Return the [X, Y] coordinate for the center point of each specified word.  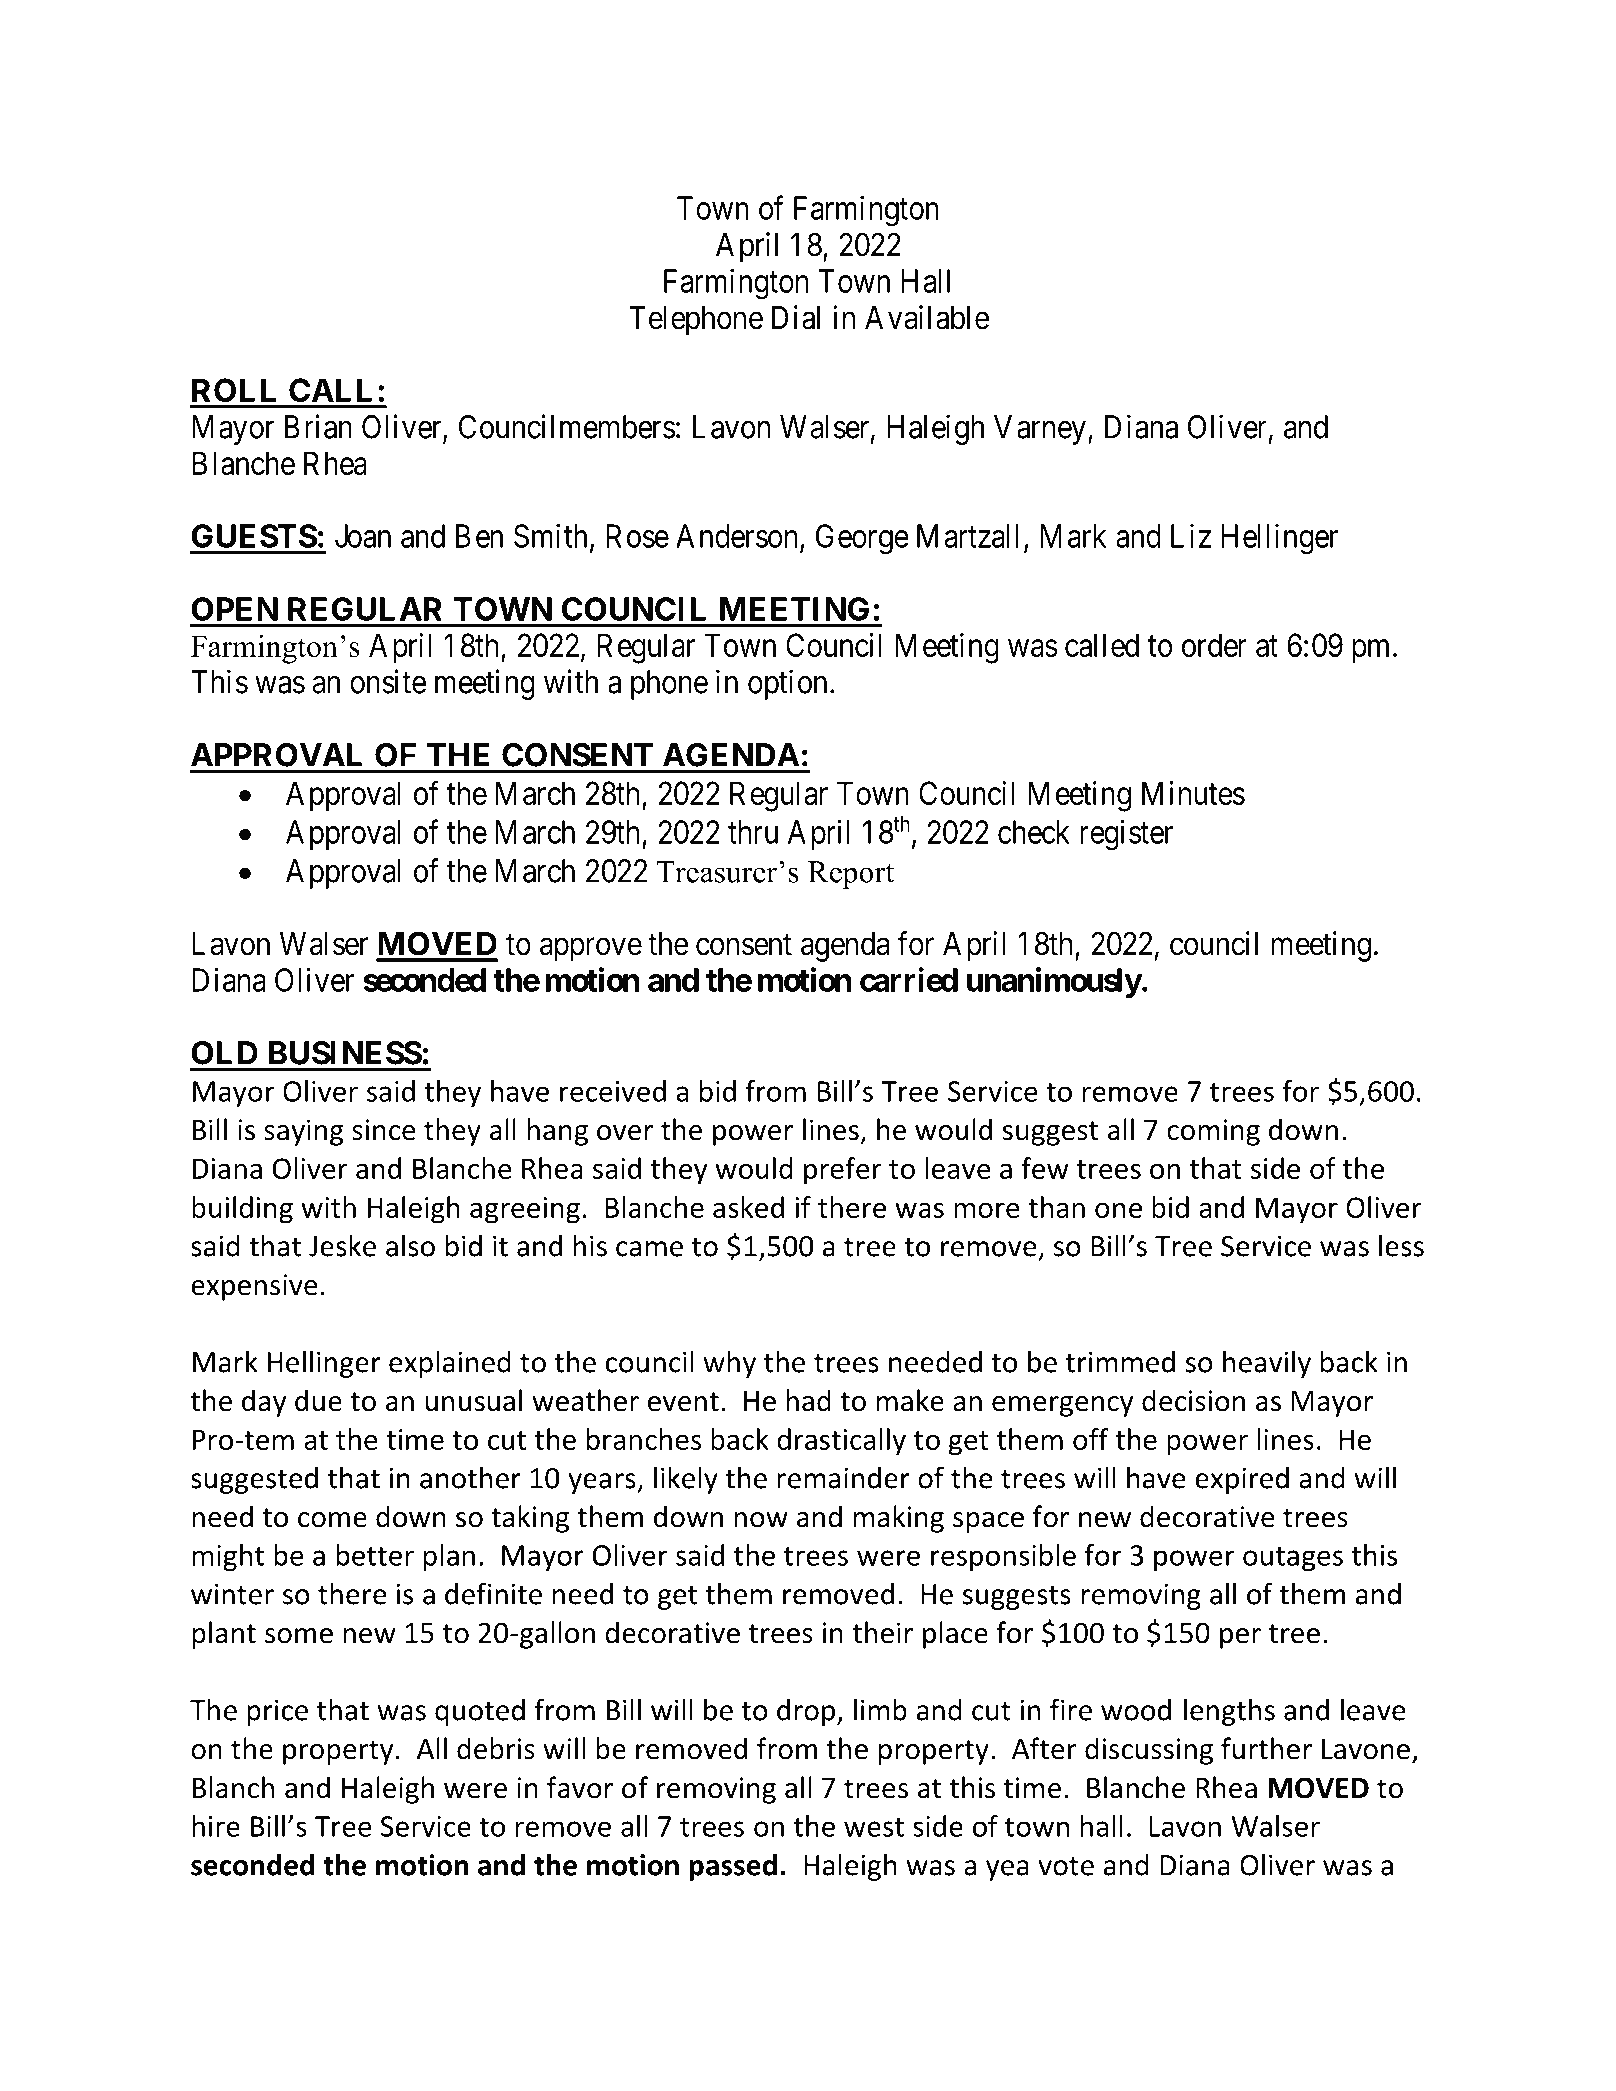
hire [216, 1826]
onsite [388, 681]
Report [851, 875]
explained [450, 1364]
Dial [796, 317]
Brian [318, 426]
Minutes [1193, 793]
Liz [1191, 535]
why [729, 1364]
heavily [1267, 1364]
